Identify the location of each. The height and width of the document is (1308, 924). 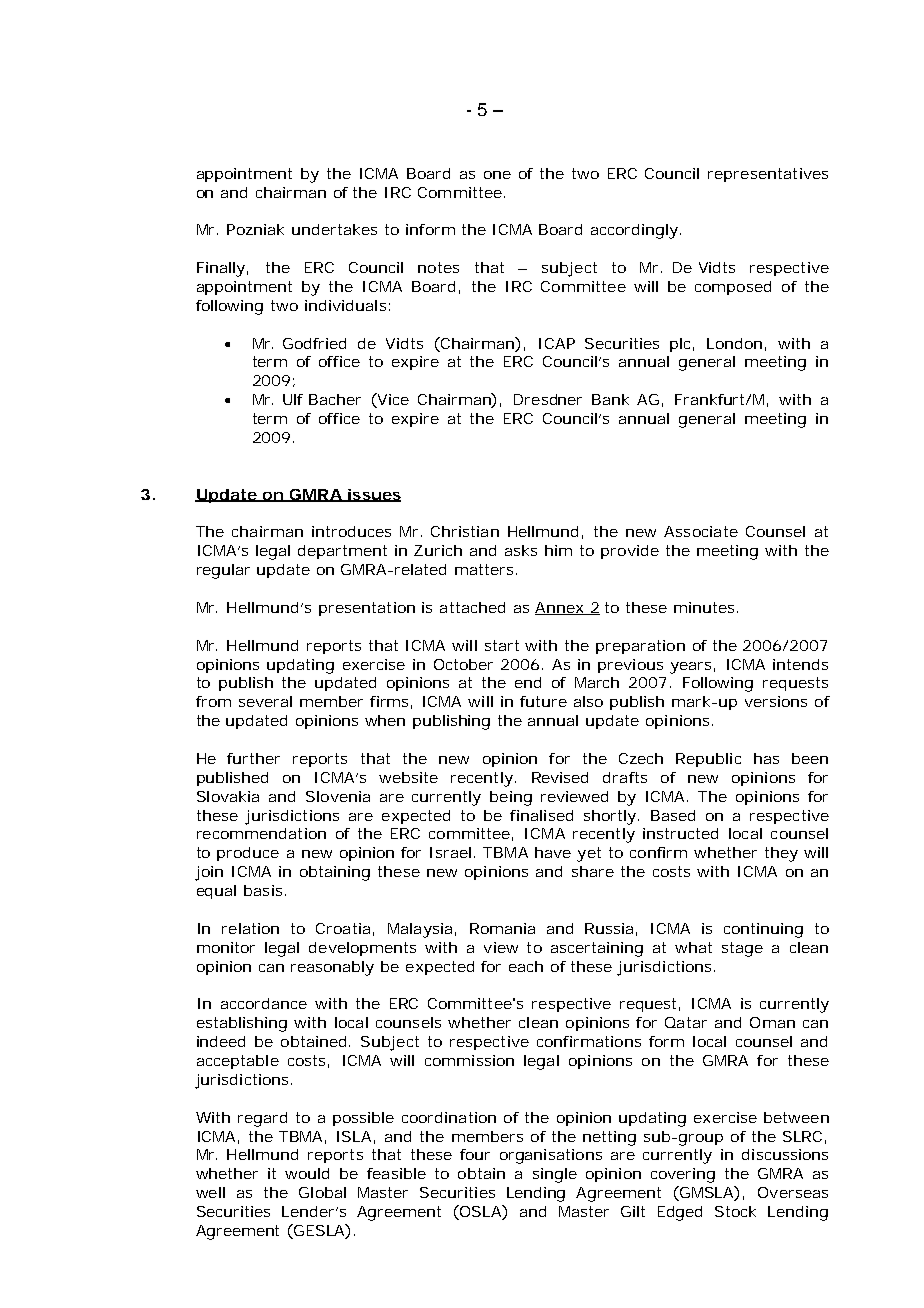
(526, 966).
